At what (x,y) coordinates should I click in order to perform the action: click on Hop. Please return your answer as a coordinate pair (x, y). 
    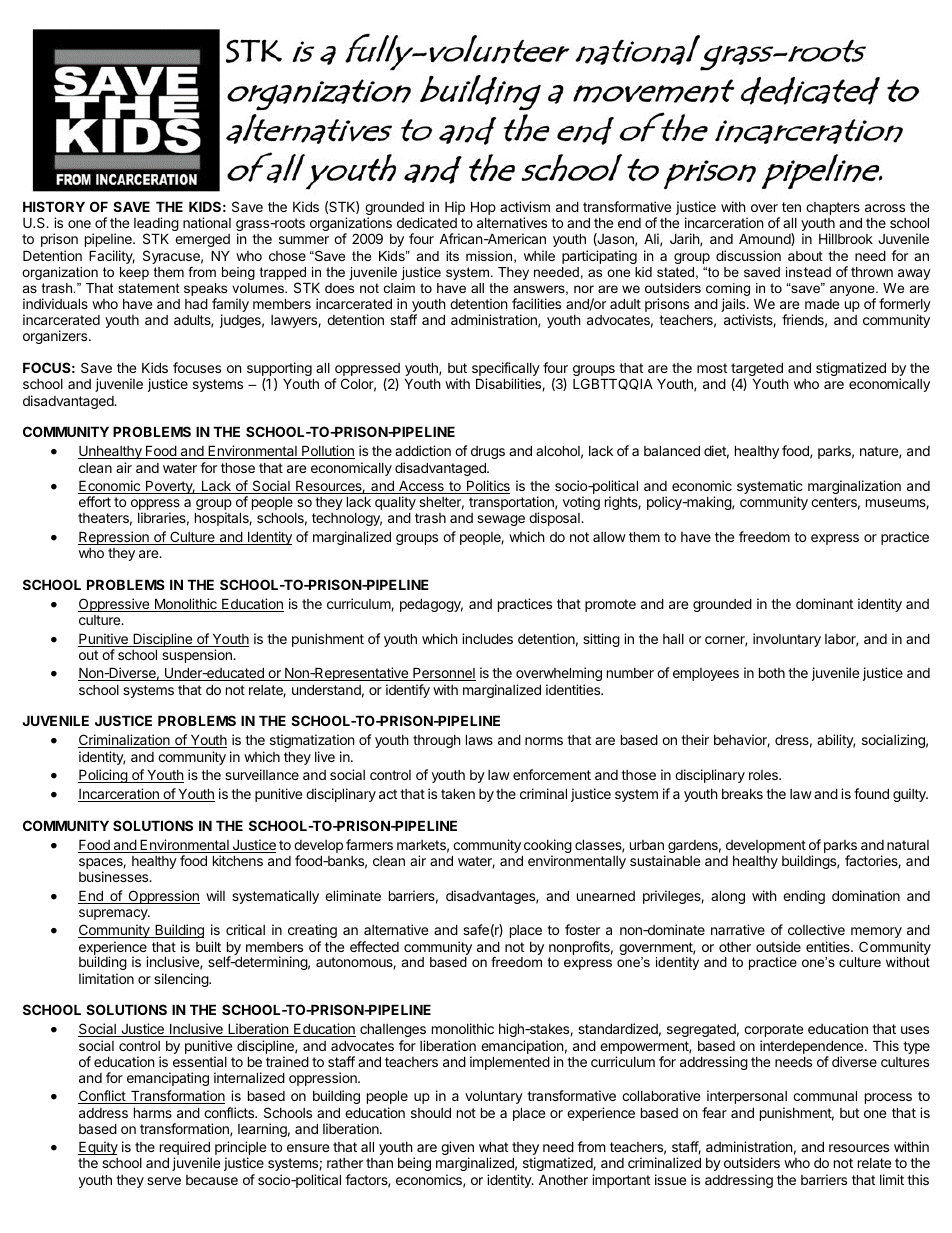
    Looking at the image, I should click on (483, 208).
